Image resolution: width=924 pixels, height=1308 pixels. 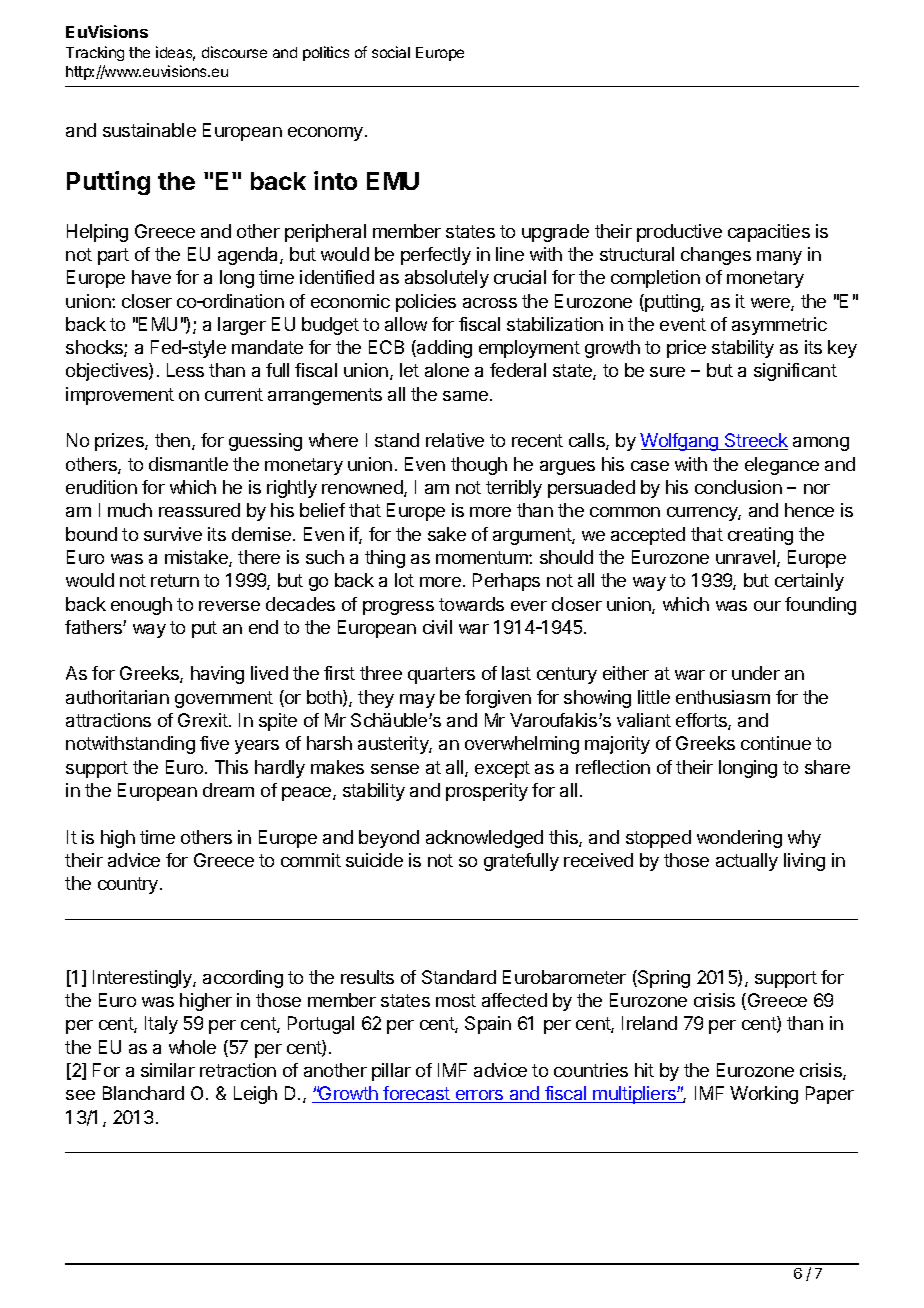 What do you see at coordinates (185, 370) in the screenshot?
I see `Less` at bounding box center [185, 370].
